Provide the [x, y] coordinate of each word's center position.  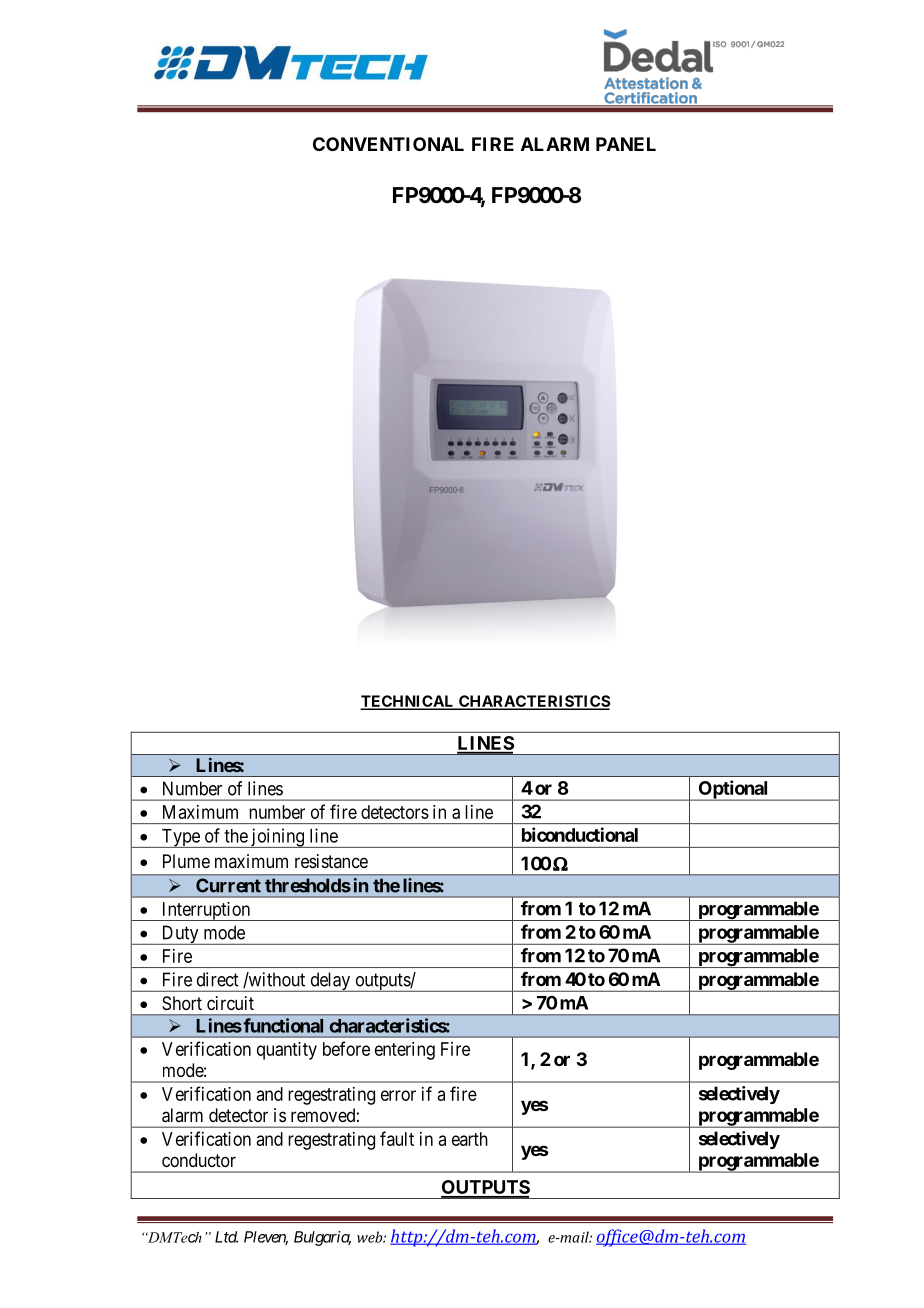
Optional [733, 790]
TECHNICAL [408, 702]
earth [470, 1139]
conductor [199, 1160]
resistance [331, 861]
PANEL [626, 144]
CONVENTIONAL [388, 144]
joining [277, 838]
